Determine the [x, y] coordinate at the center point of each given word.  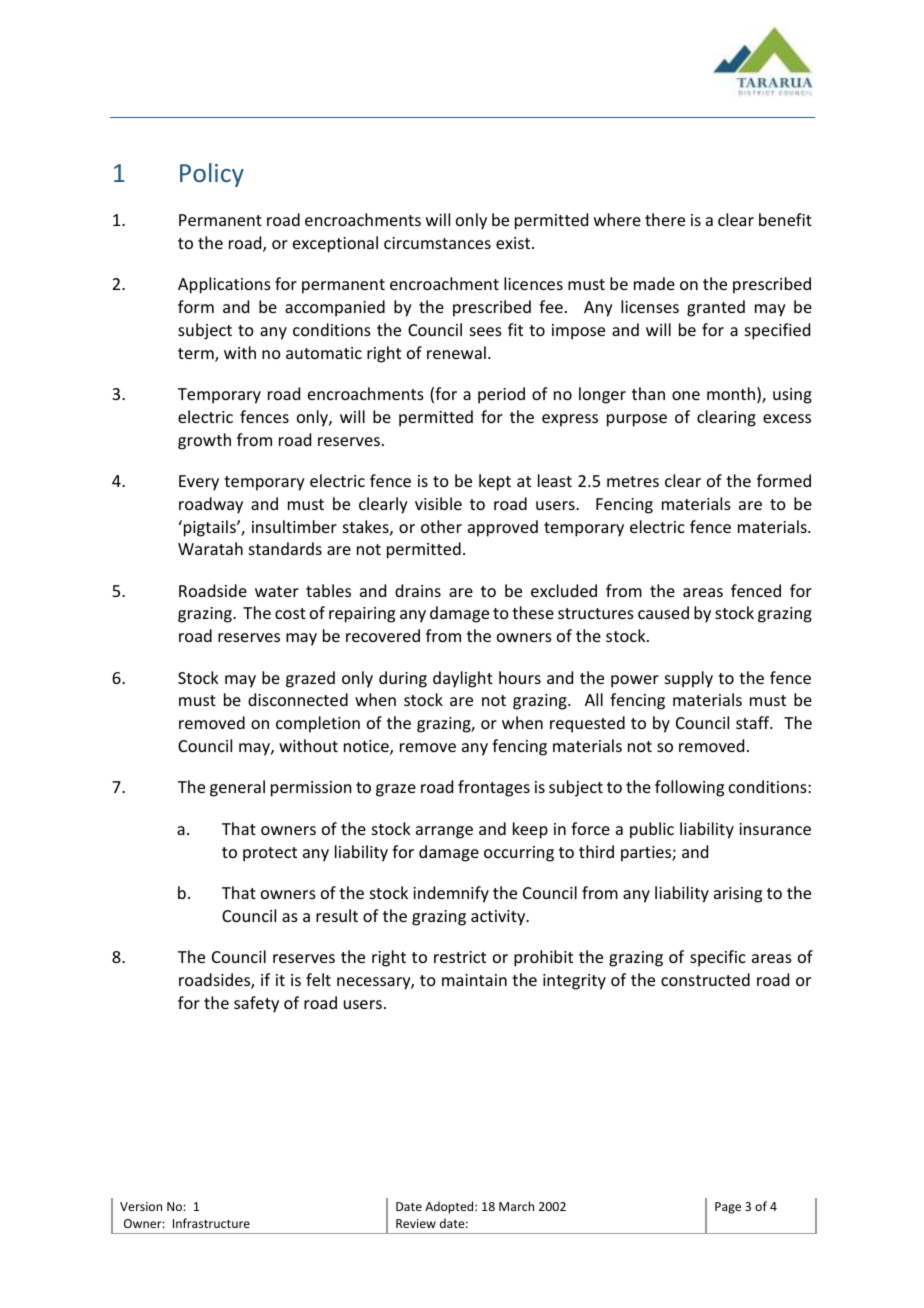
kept [495, 482]
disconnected [298, 699]
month [732, 395]
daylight [463, 679]
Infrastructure [211, 1223]
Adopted [450, 1207]
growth [204, 441]
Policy [212, 175]
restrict [460, 957]
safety [256, 1004]
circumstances [437, 243]
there [665, 219]
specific [718, 958]
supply [689, 679]
